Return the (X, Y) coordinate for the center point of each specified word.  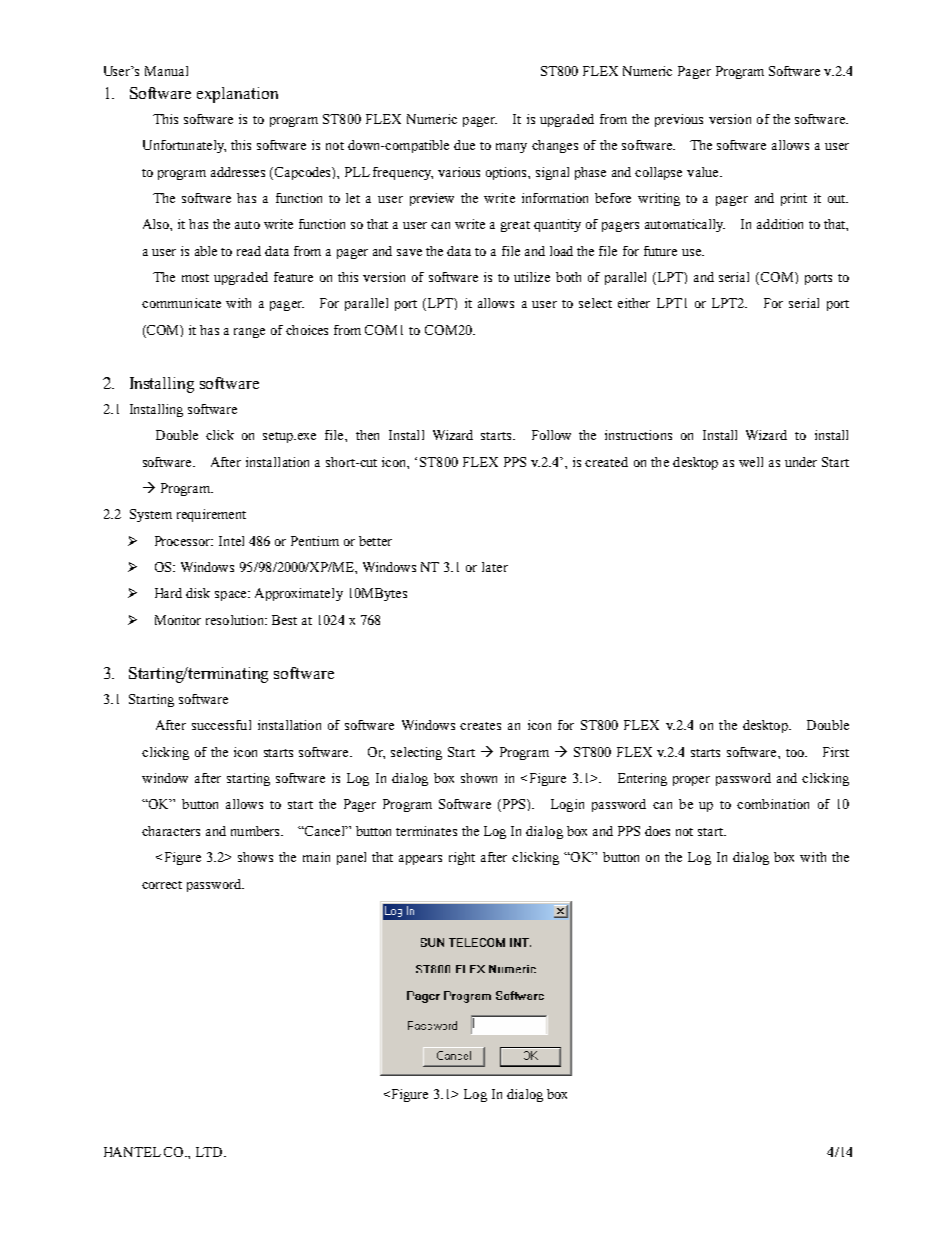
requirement (211, 515)
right (462, 858)
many (511, 148)
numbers (256, 831)
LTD (210, 1152)
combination (773, 804)
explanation (237, 95)
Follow (551, 435)
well (751, 462)
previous (679, 120)
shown (479, 778)
